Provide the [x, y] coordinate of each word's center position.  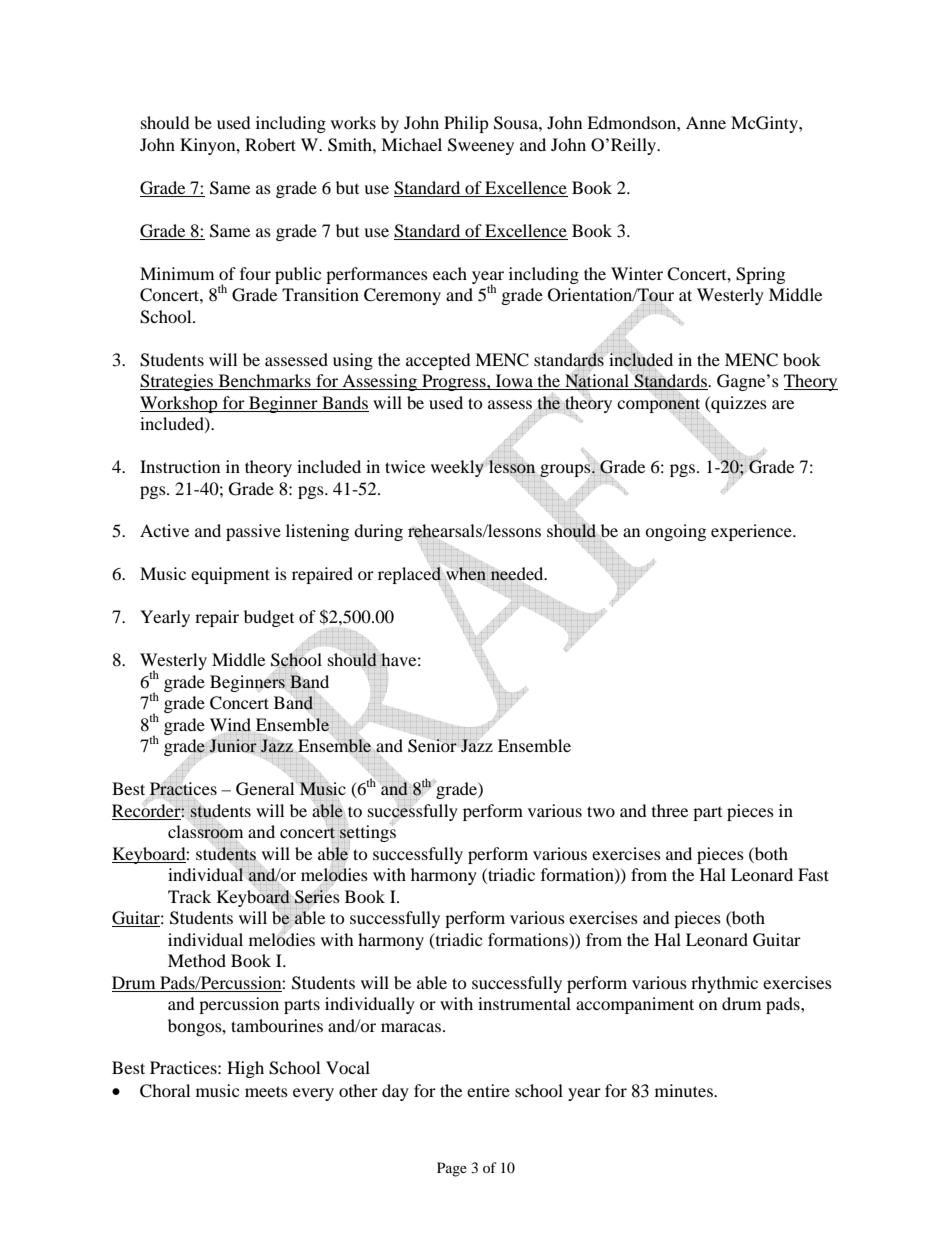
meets [266, 1091]
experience [752, 532]
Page [452, 1169]
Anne [706, 122]
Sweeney [481, 146]
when [466, 573]
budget [269, 618]
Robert [270, 144]
